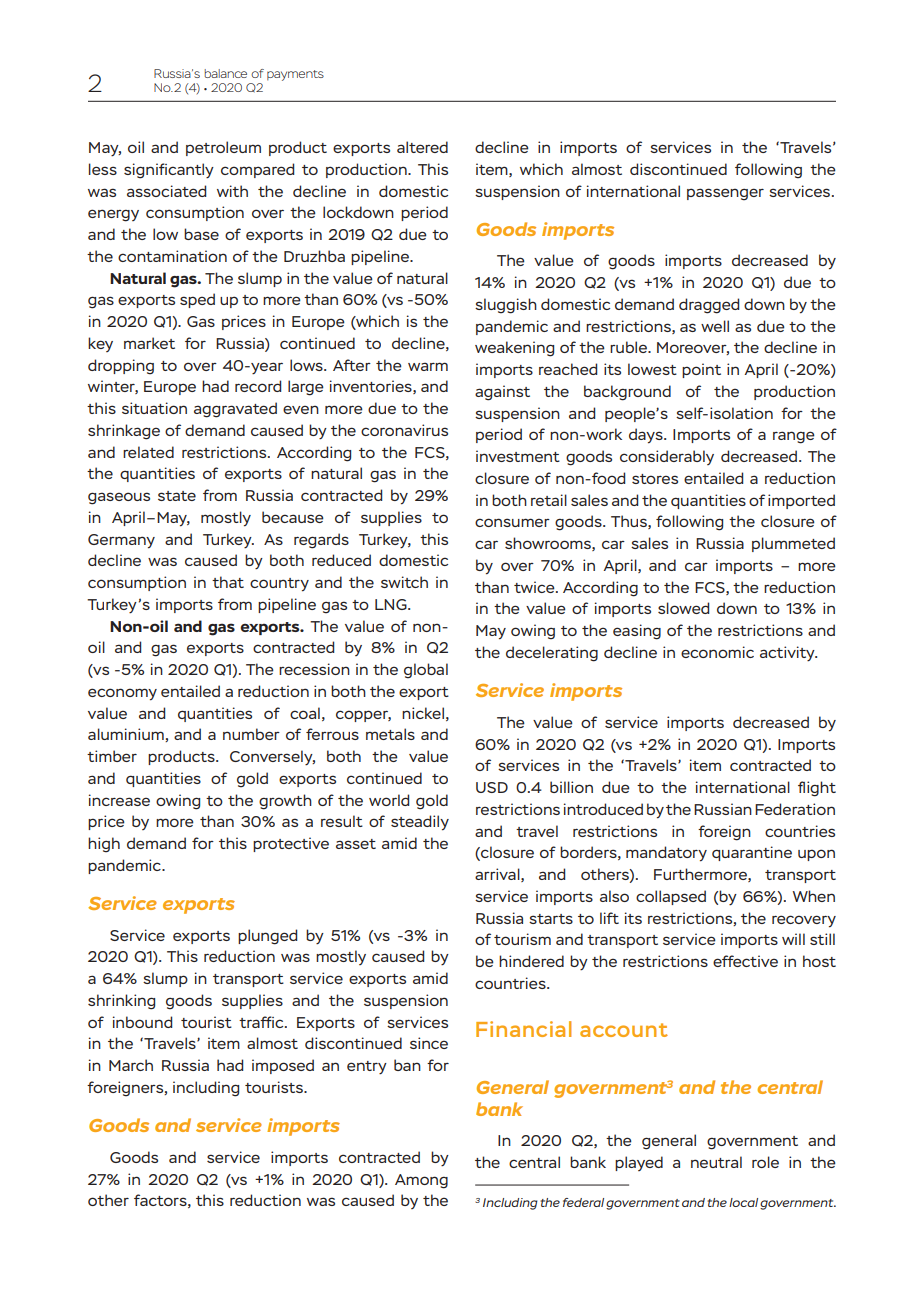 This screenshot has width=924, height=1308. Describe the element at coordinates (421, 1181) in the screenshot. I see `Among` at that location.
